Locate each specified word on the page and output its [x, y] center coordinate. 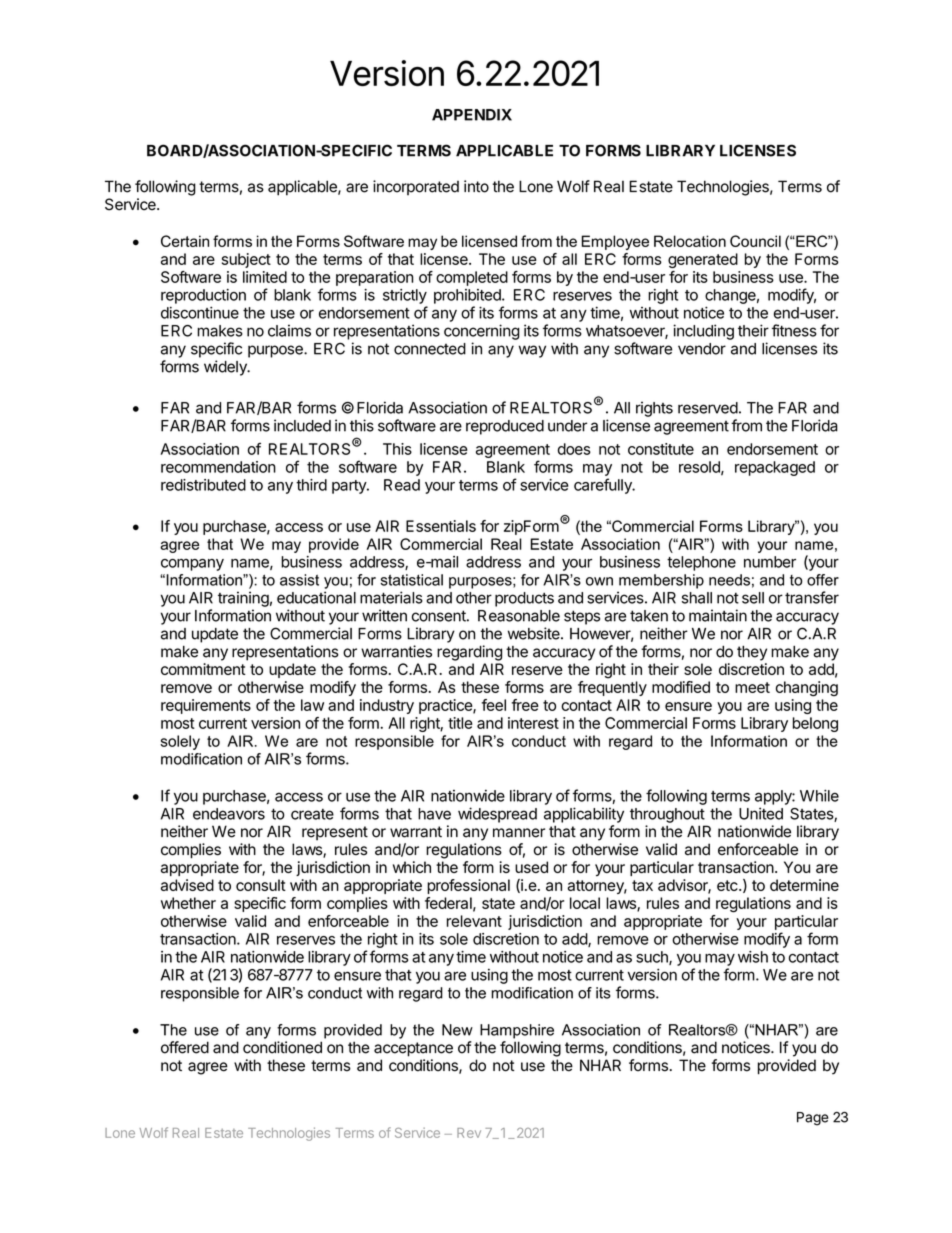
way [532, 351]
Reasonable [519, 616]
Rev [469, 1133]
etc [727, 885]
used [531, 867]
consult [261, 885]
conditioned [282, 1047]
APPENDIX [472, 115]
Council [755, 241]
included [302, 425]
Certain [185, 241]
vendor [702, 349]
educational [316, 597]
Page [813, 1119]
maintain [718, 615]
